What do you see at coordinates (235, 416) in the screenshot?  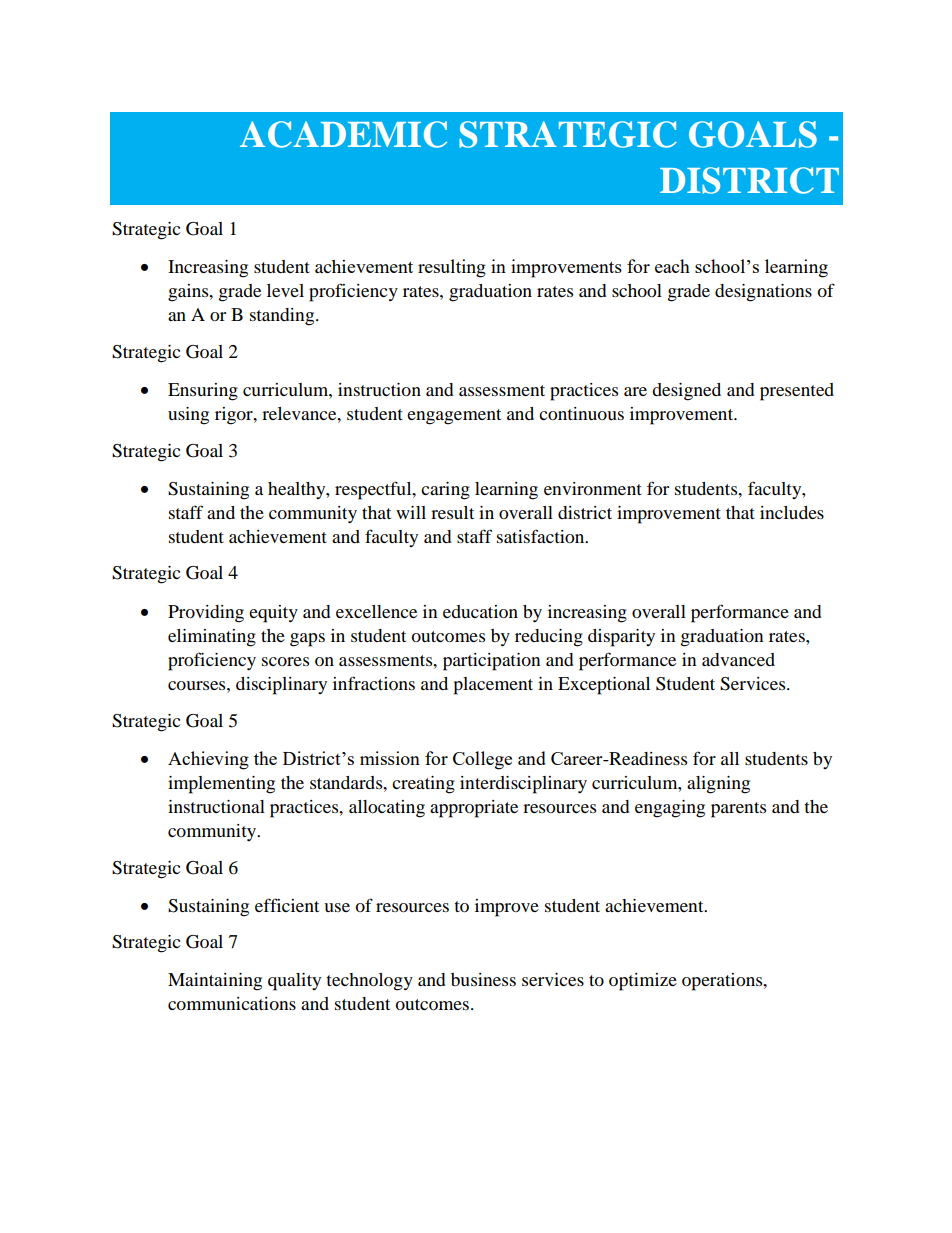 I see `rigor` at bounding box center [235, 416].
